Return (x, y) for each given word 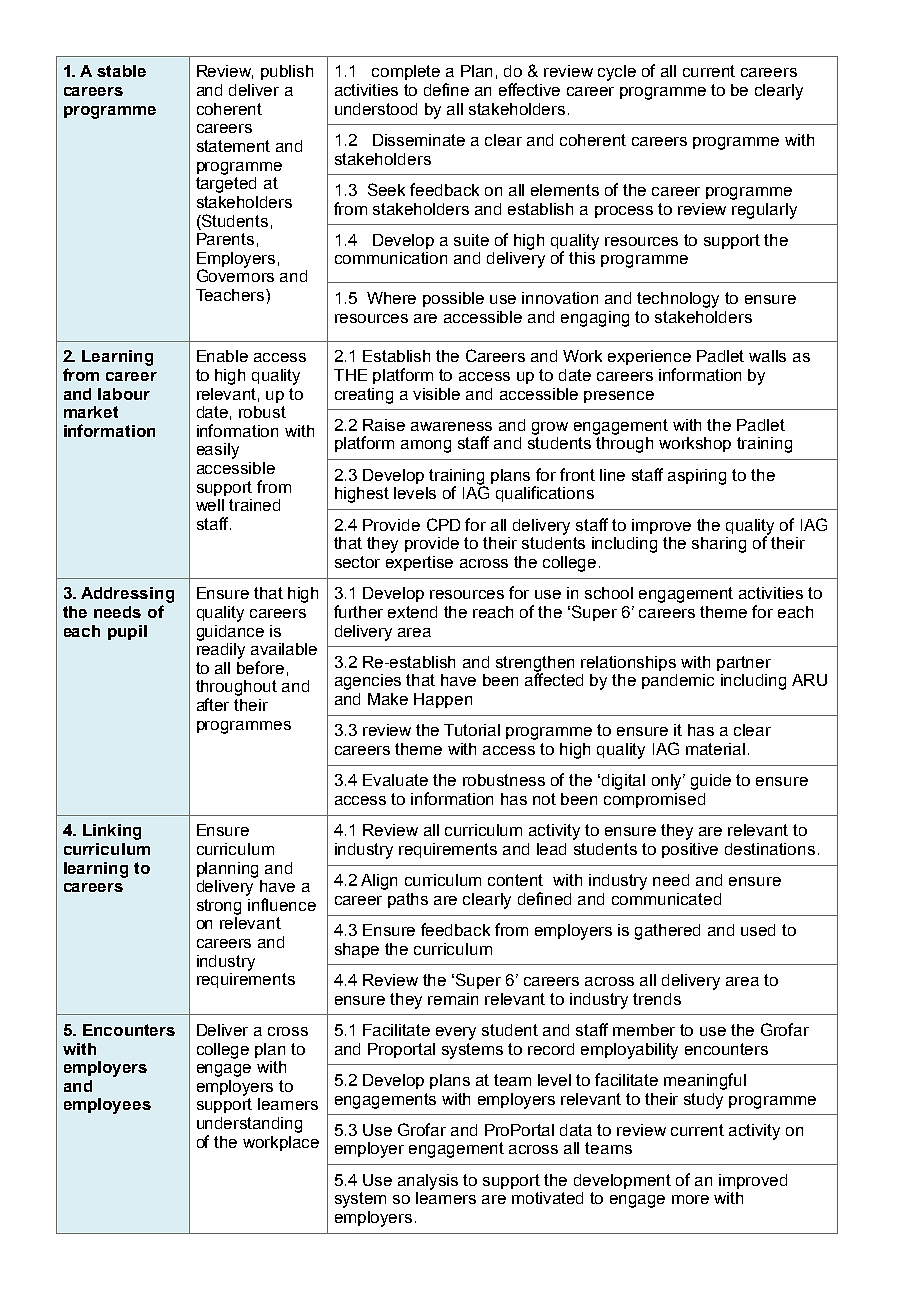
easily (218, 451)
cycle (617, 73)
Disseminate (419, 140)
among (426, 446)
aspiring (697, 477)
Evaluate (395, 780)
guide (711, 782)
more (690, 1199)
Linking (112, 832)
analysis (428, 1182)
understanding (249, 1125)
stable (121, 71)
